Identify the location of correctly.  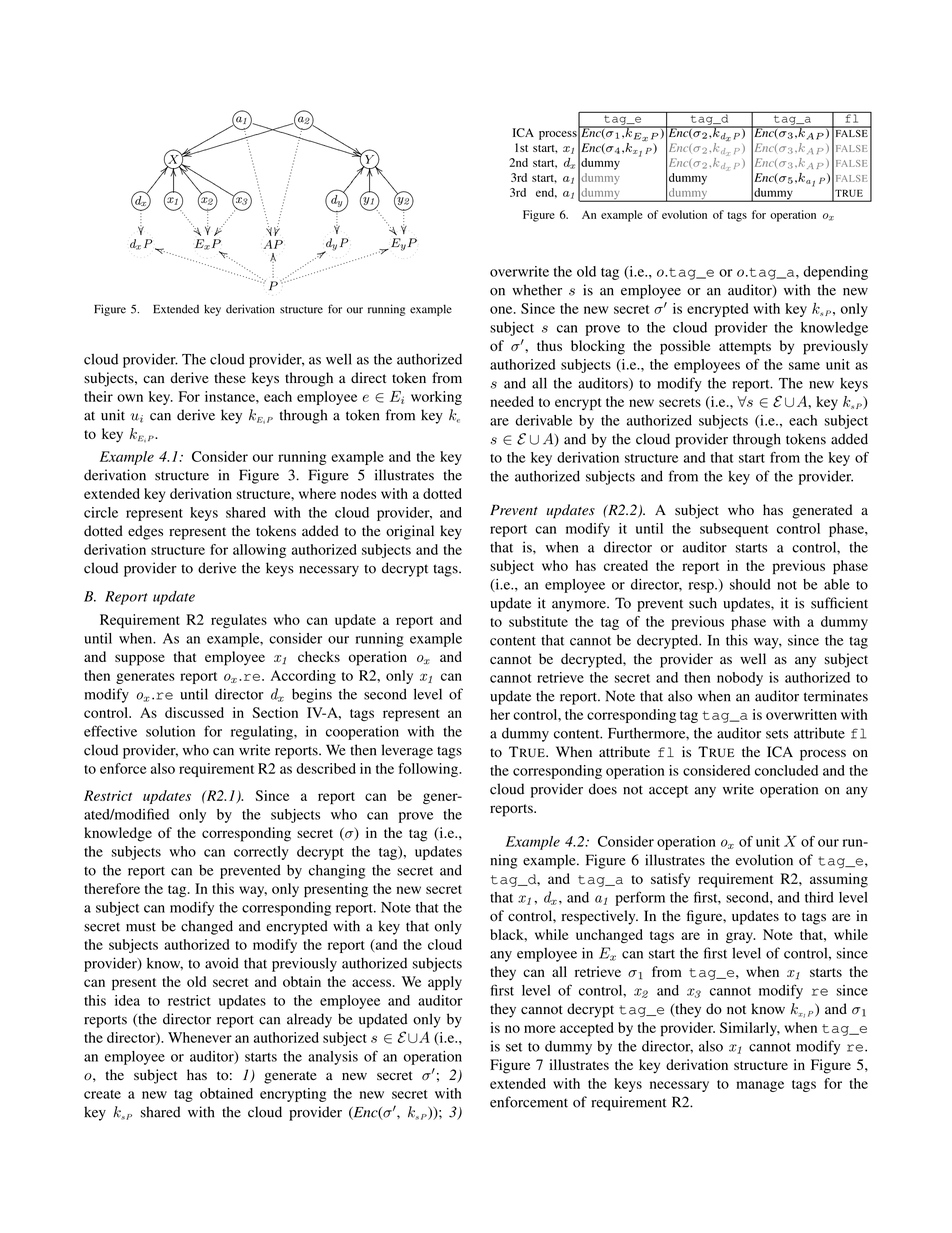
(261, 853).
